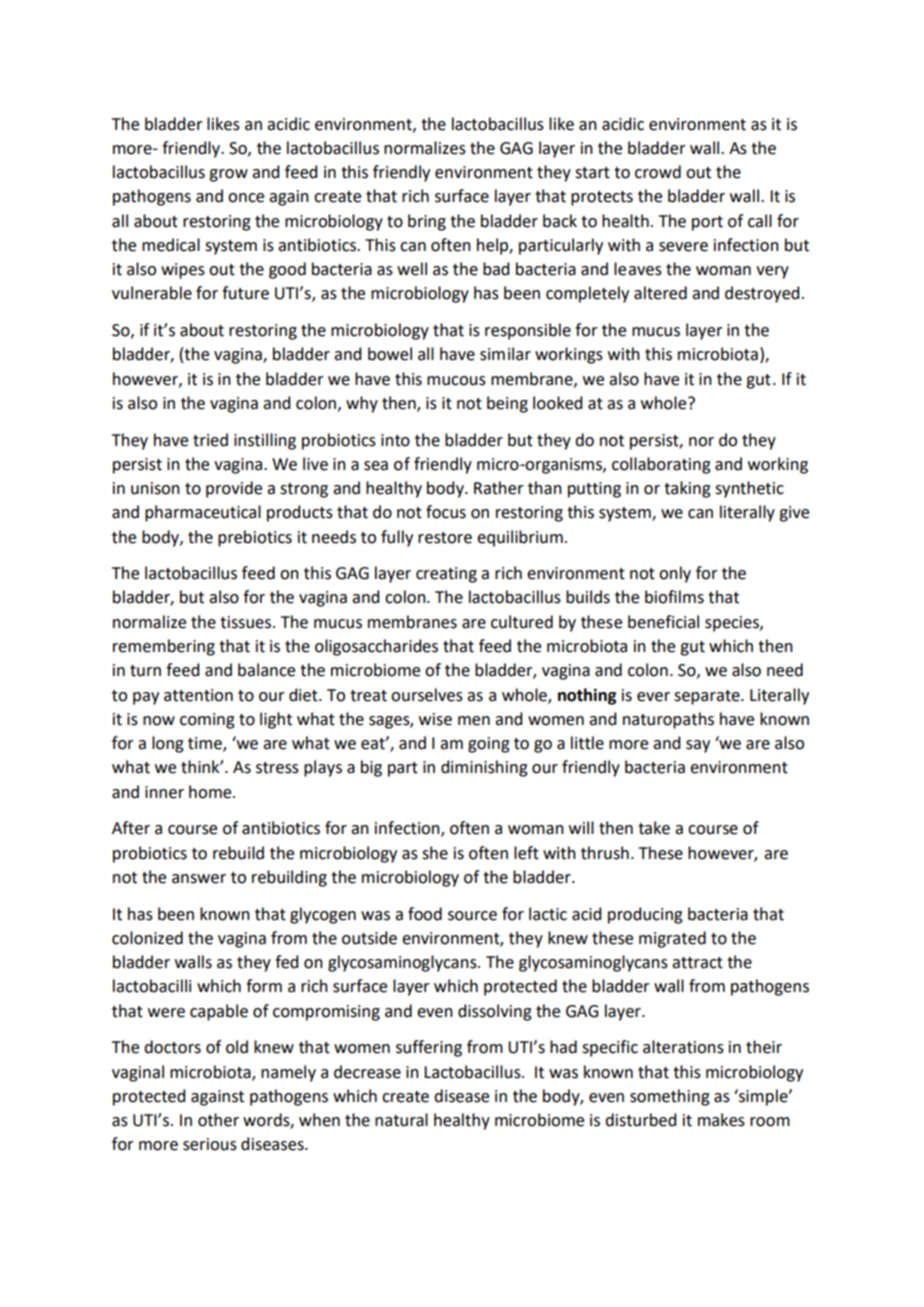 Image resolution: width=924 pixels, height=1307 pixels. What do you see at coordinates (206, 744) in the page?
I see `time` at bounding box center [206, 744].
